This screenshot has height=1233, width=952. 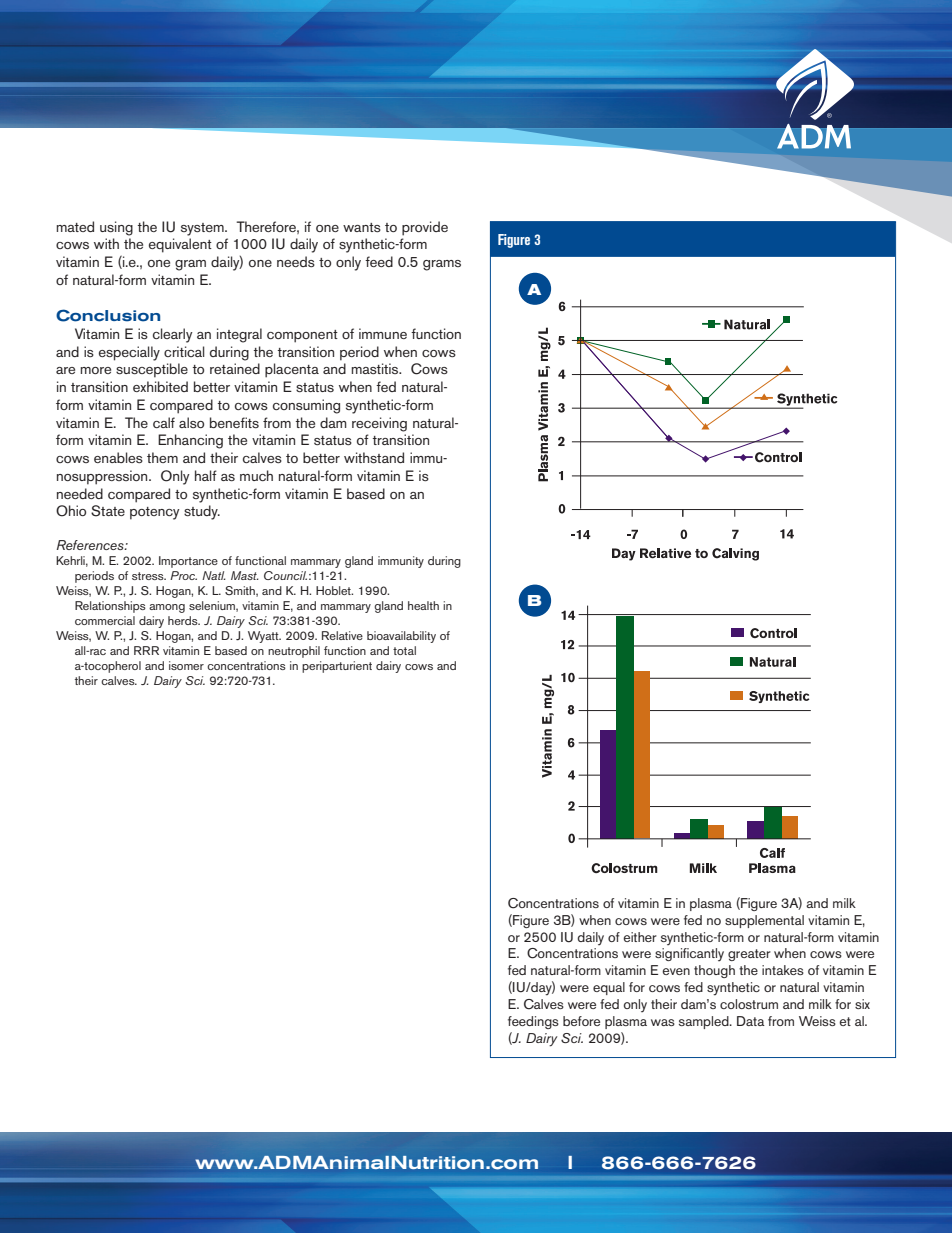 What do you see at coordinates (379, 424) in the screenshot?
I see `receiving` at bounding box center [379, 424].
